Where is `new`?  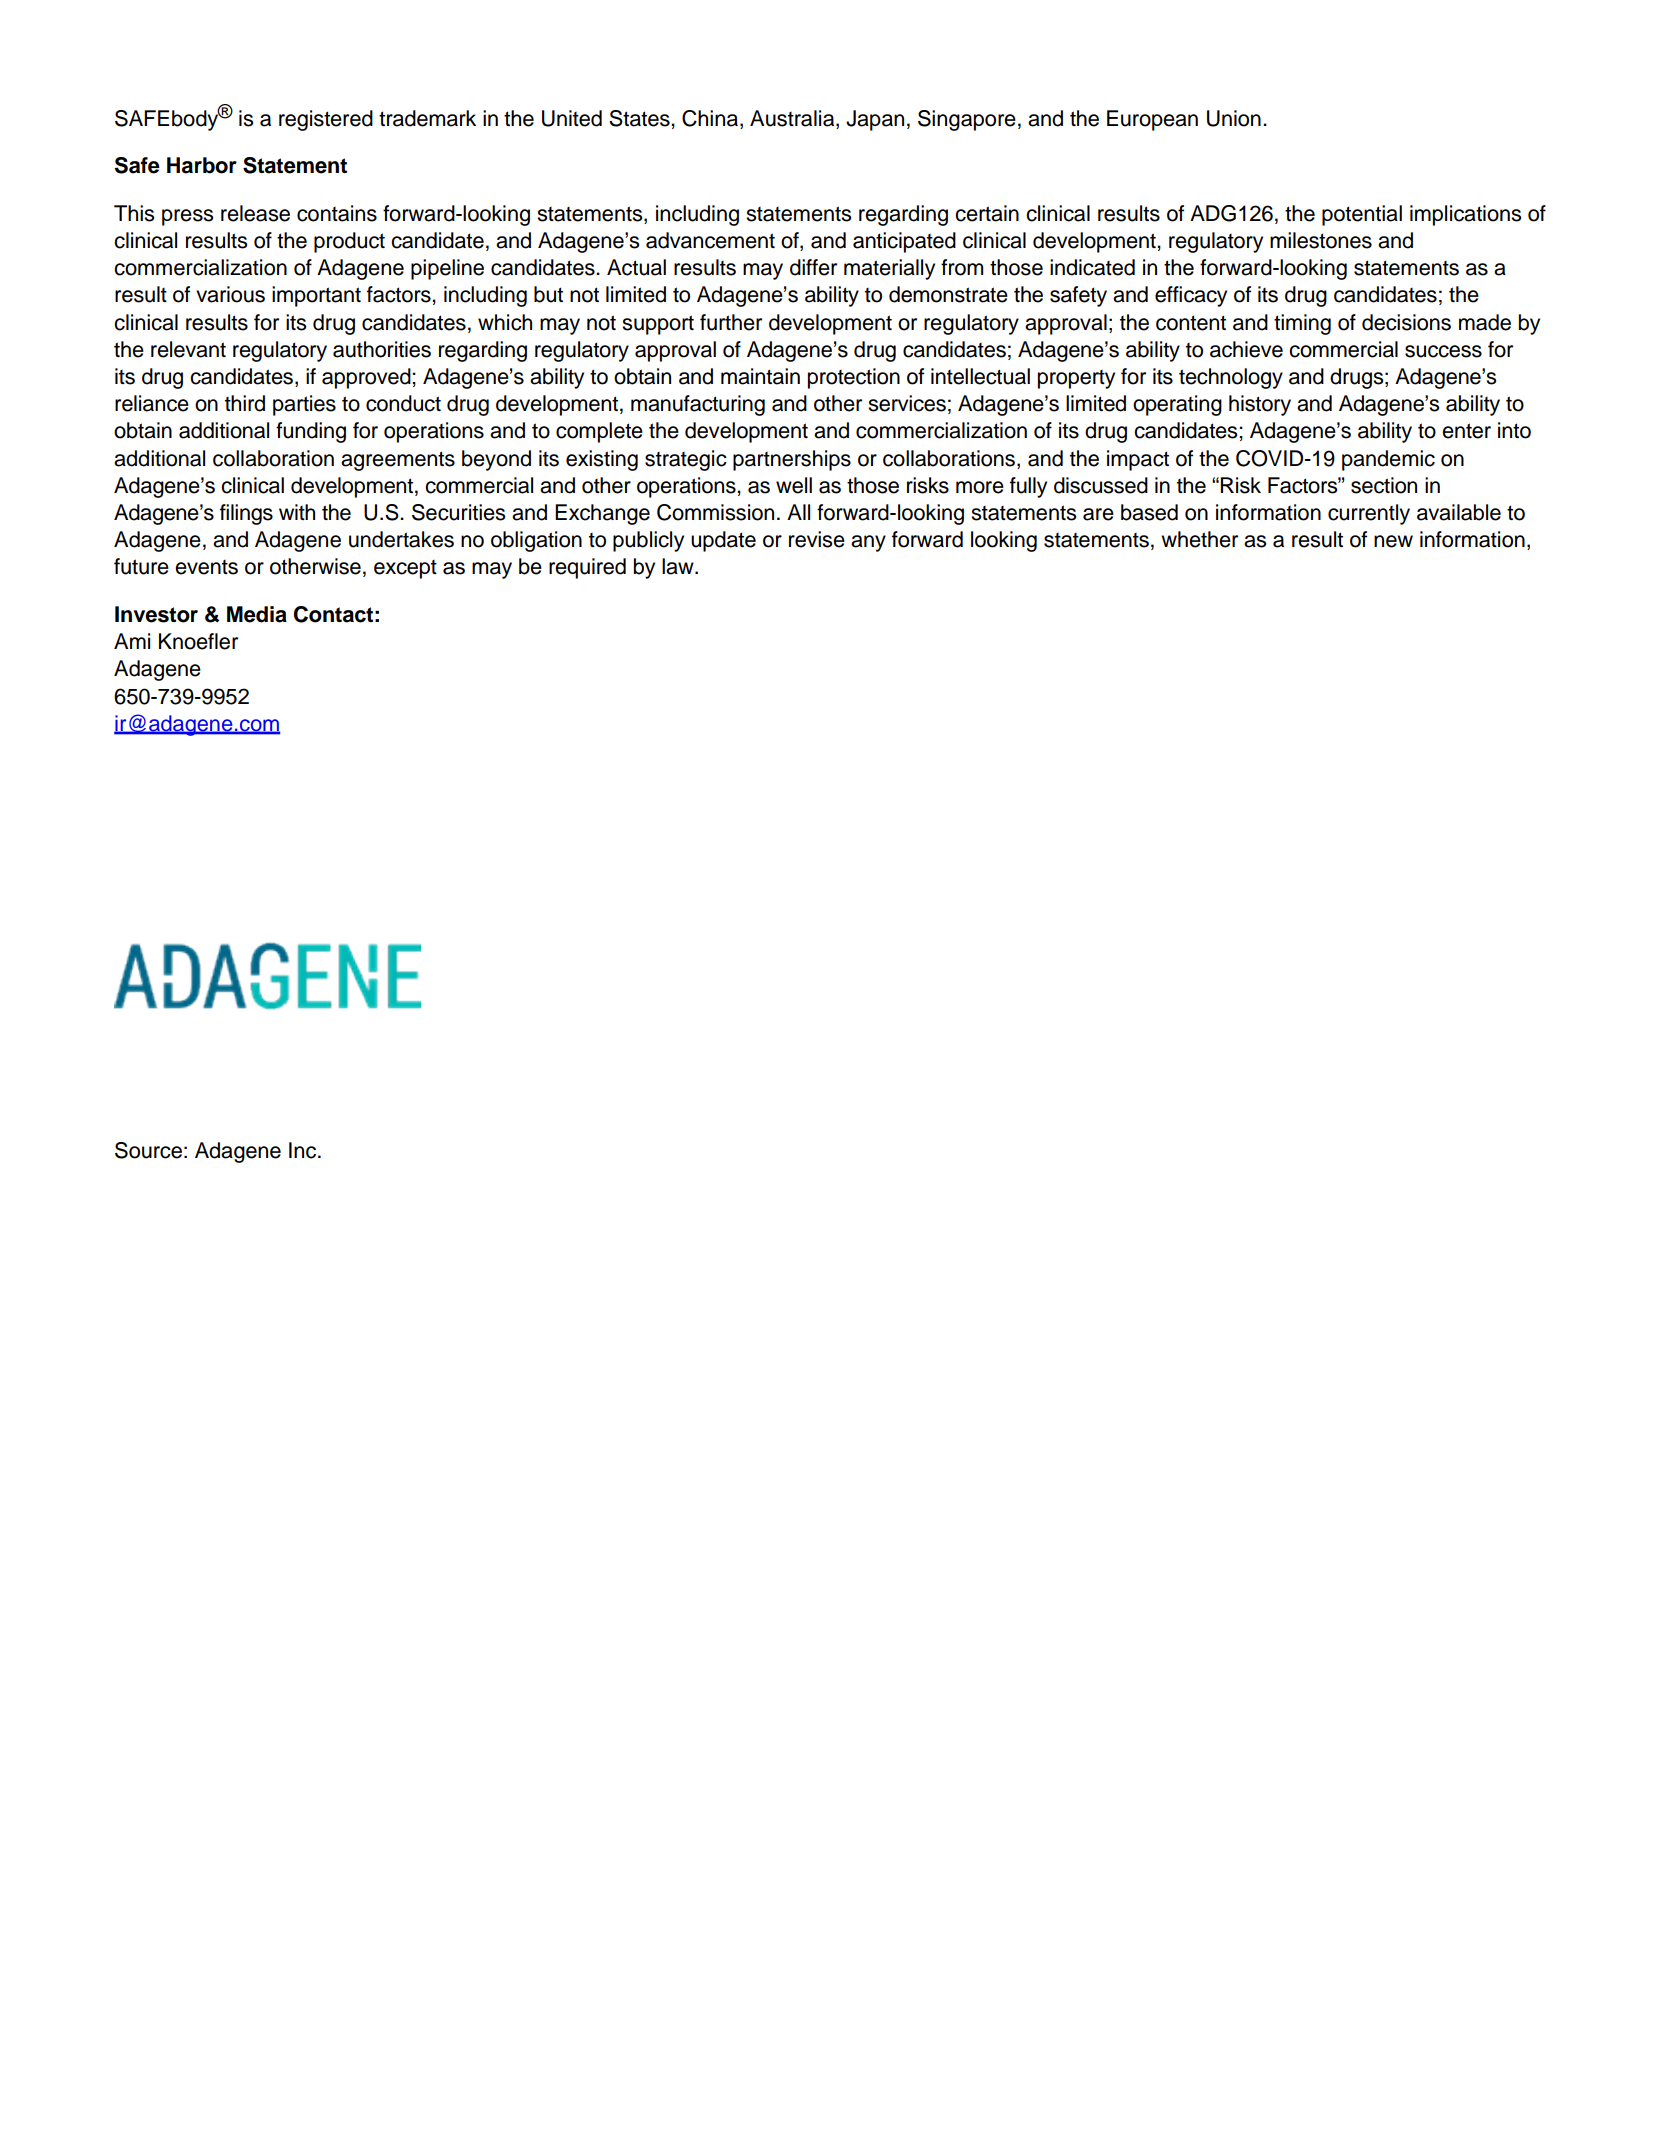
new is located at coordinates (1393, 541).
